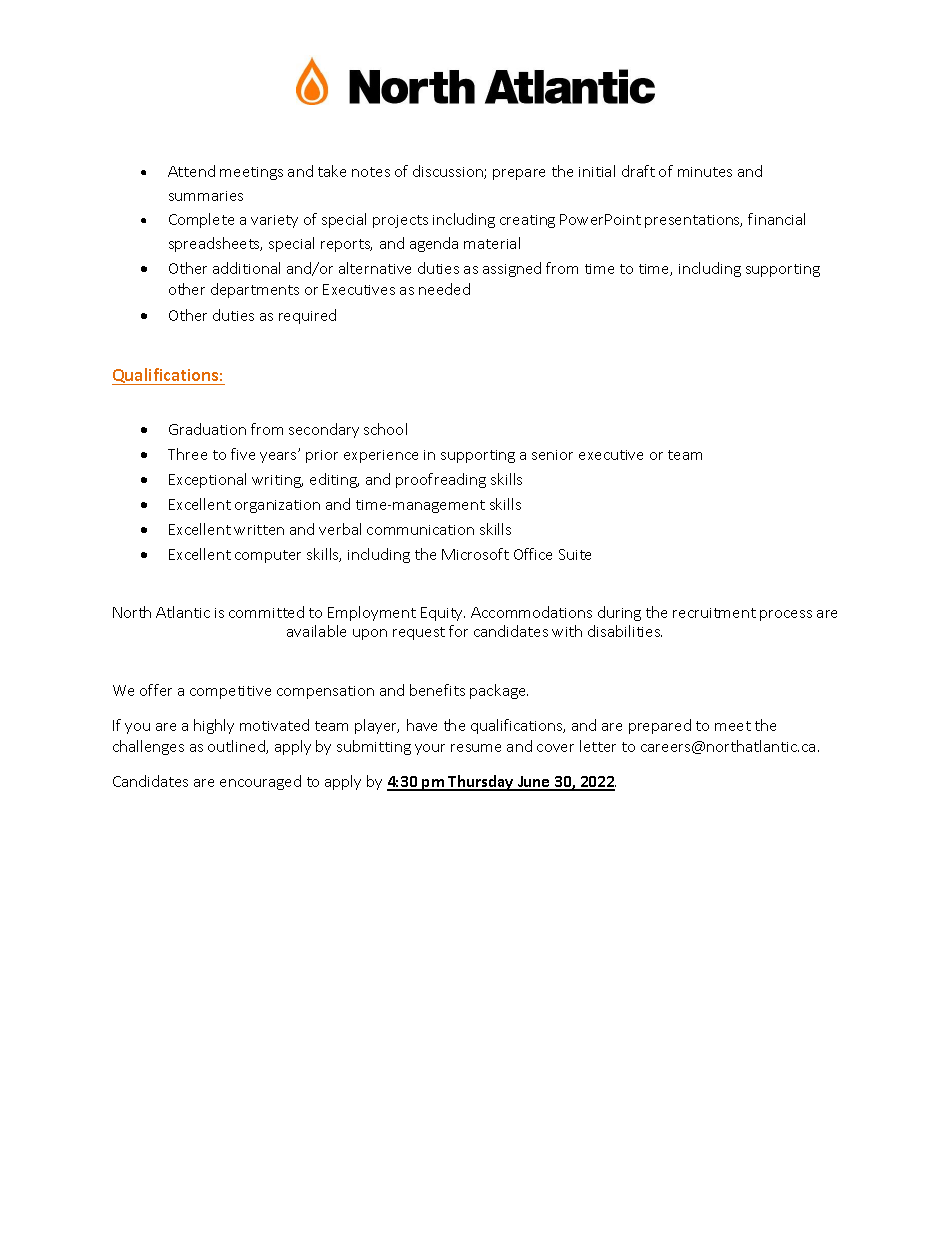  I want to click on letter, so click(598, 746).
